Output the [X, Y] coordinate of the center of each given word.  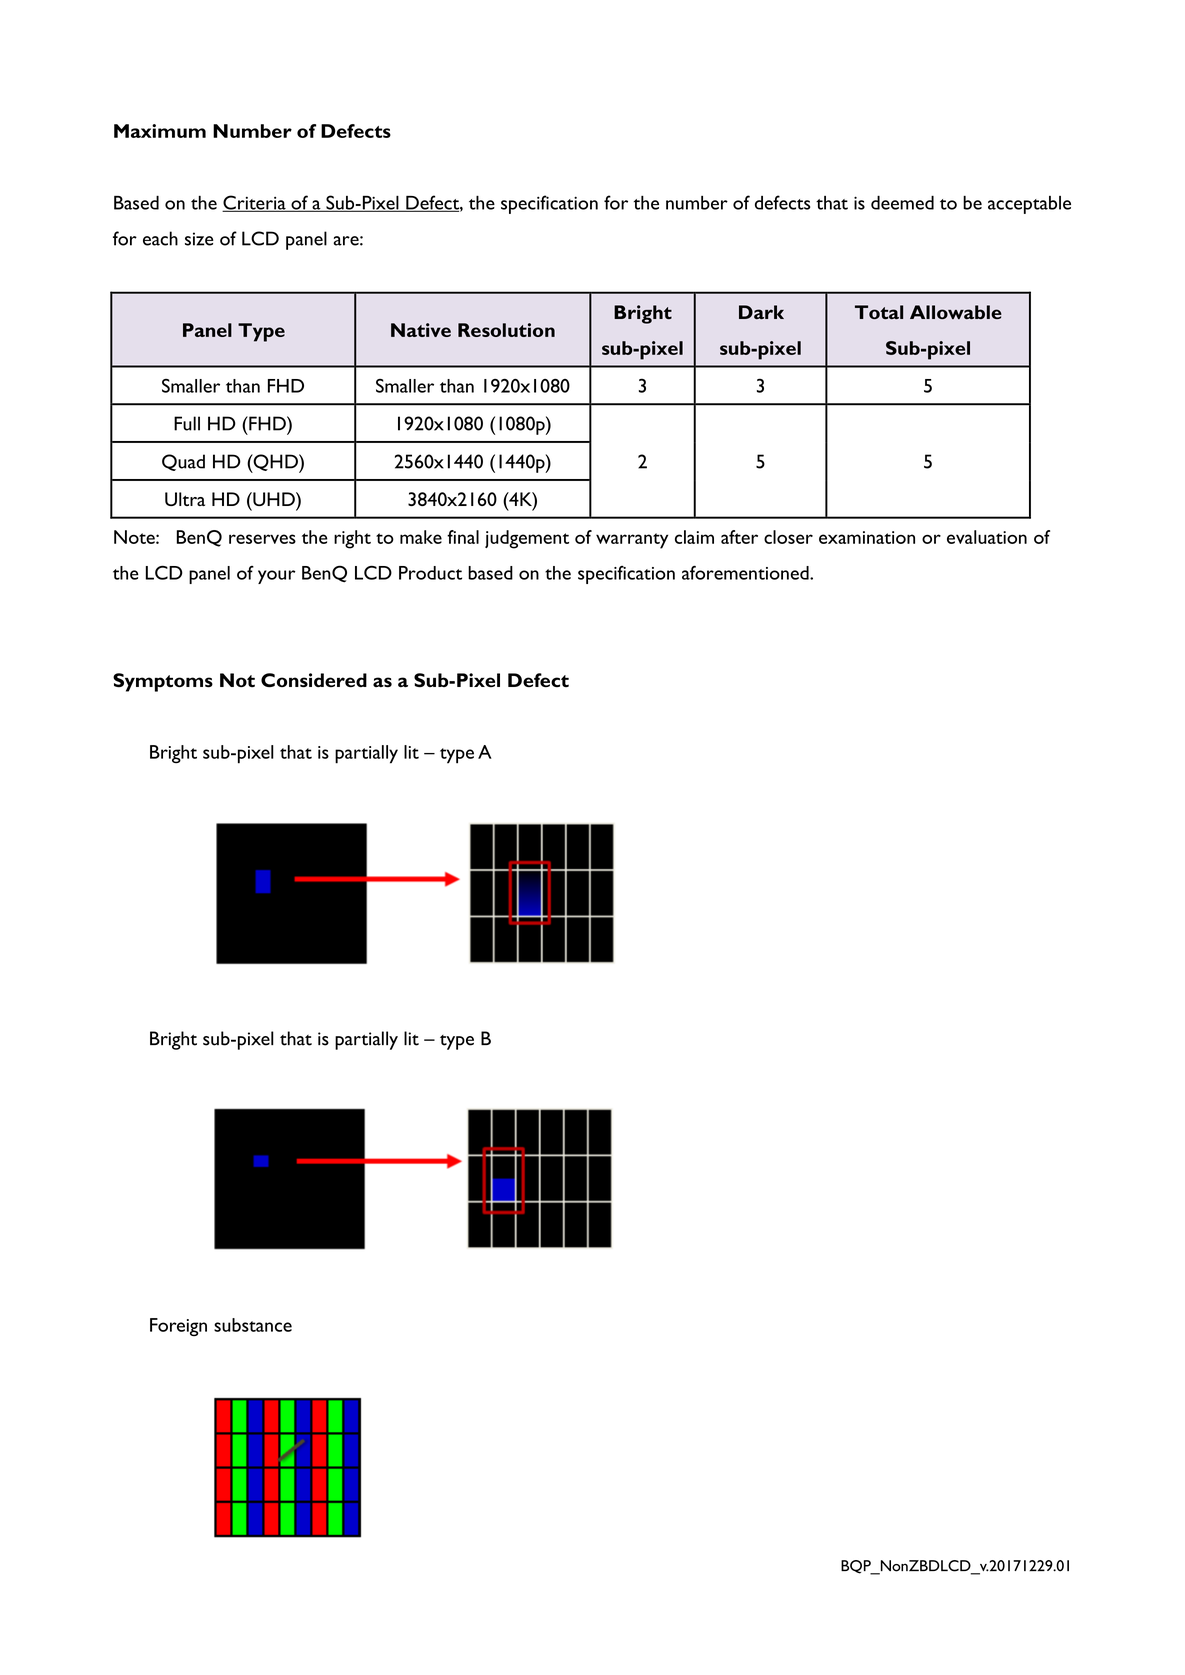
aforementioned [746, 572]
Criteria [255, 203]
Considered [314, 680]
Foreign [178, 1327]
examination [867, 537]
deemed [902, 202]
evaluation [987, 537]
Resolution [506, 330]
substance [253, 1325]
